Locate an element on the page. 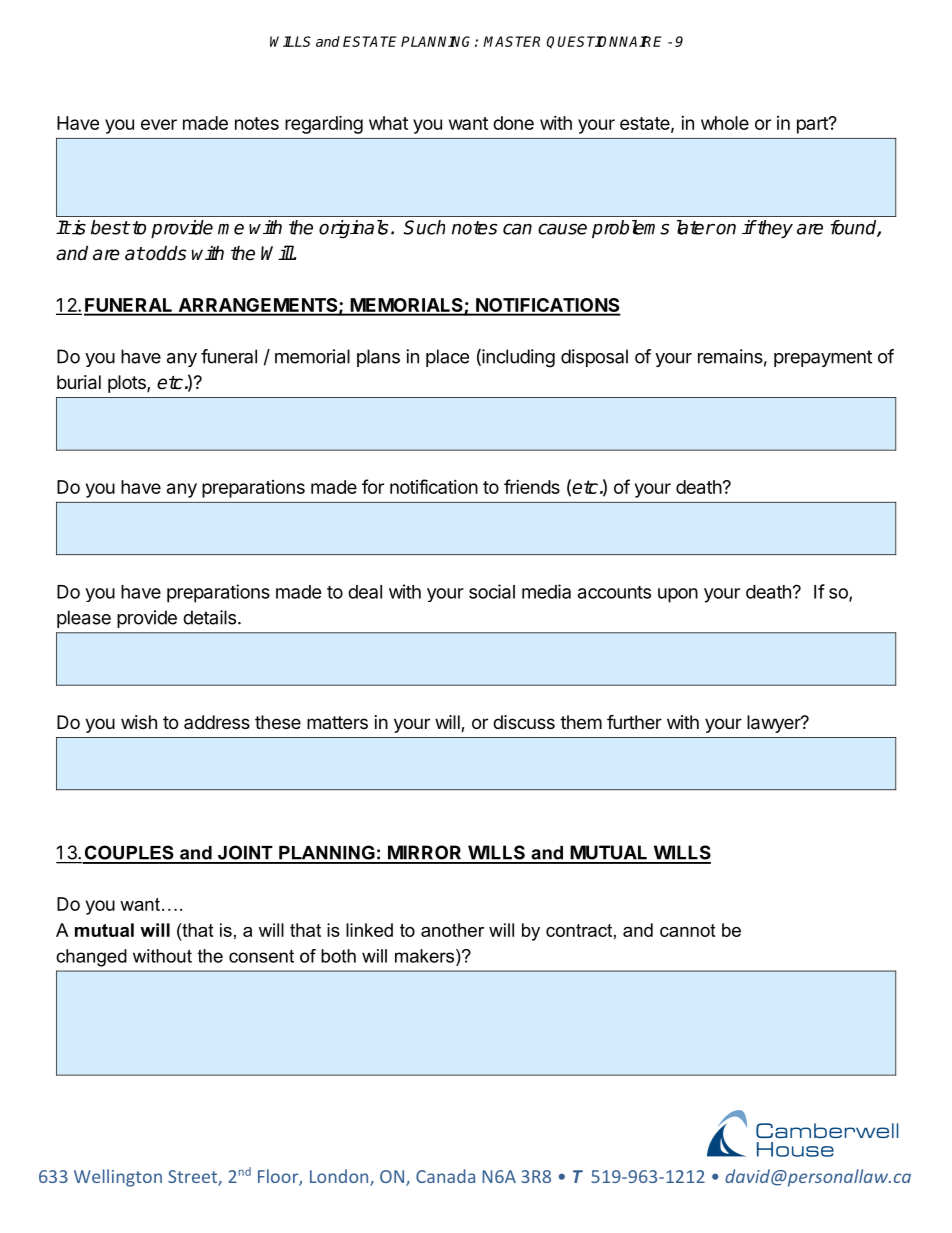 The image size is (952, 1233). details is located at coordinates (209, 617).
